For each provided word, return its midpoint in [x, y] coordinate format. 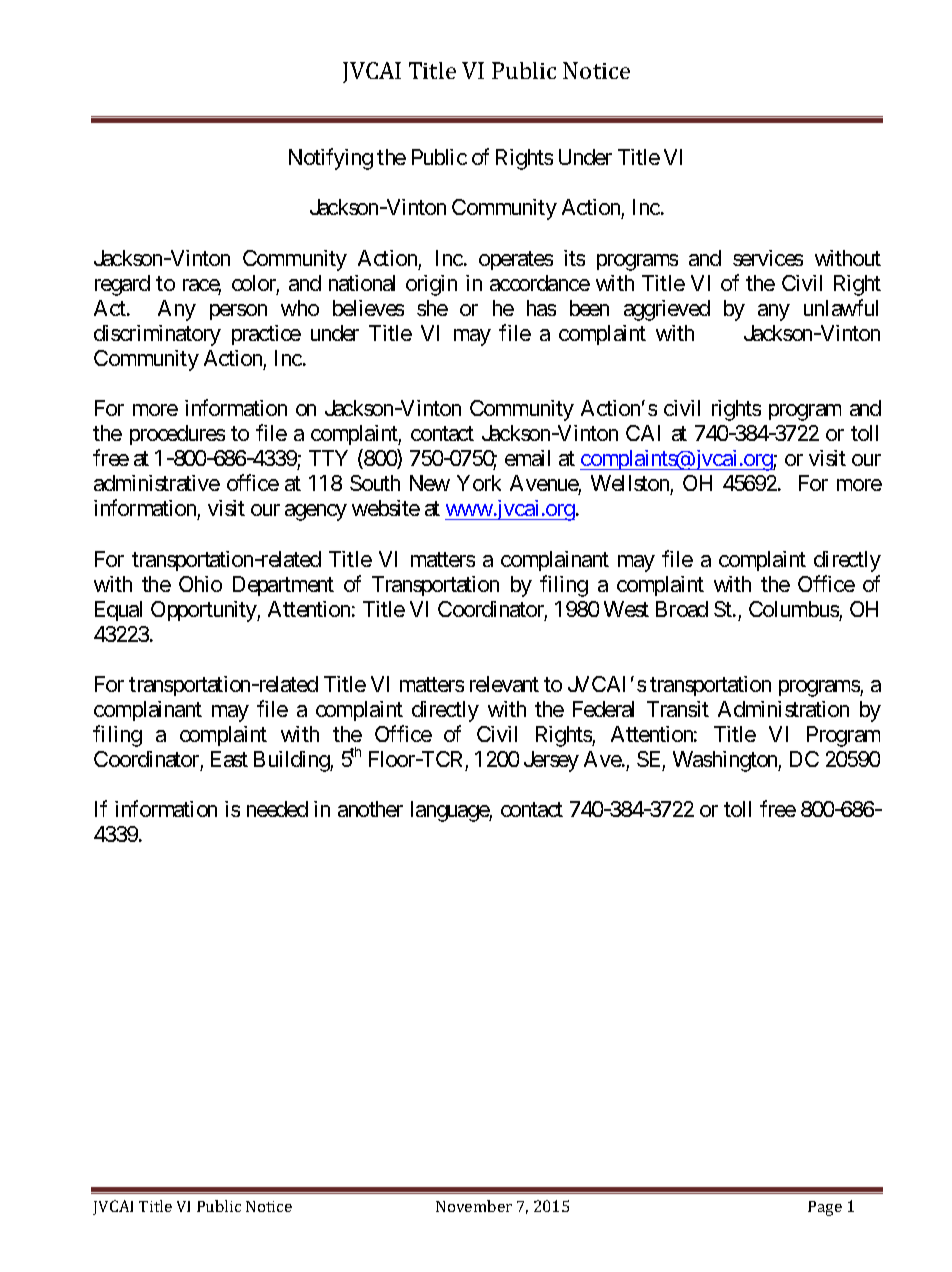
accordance [540, 283]
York [479, 483]
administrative [157, 483]
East [229, 759]
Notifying [331, 159]
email [527, 458]
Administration [783, 709]
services [768, 258]
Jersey [551, 761]
